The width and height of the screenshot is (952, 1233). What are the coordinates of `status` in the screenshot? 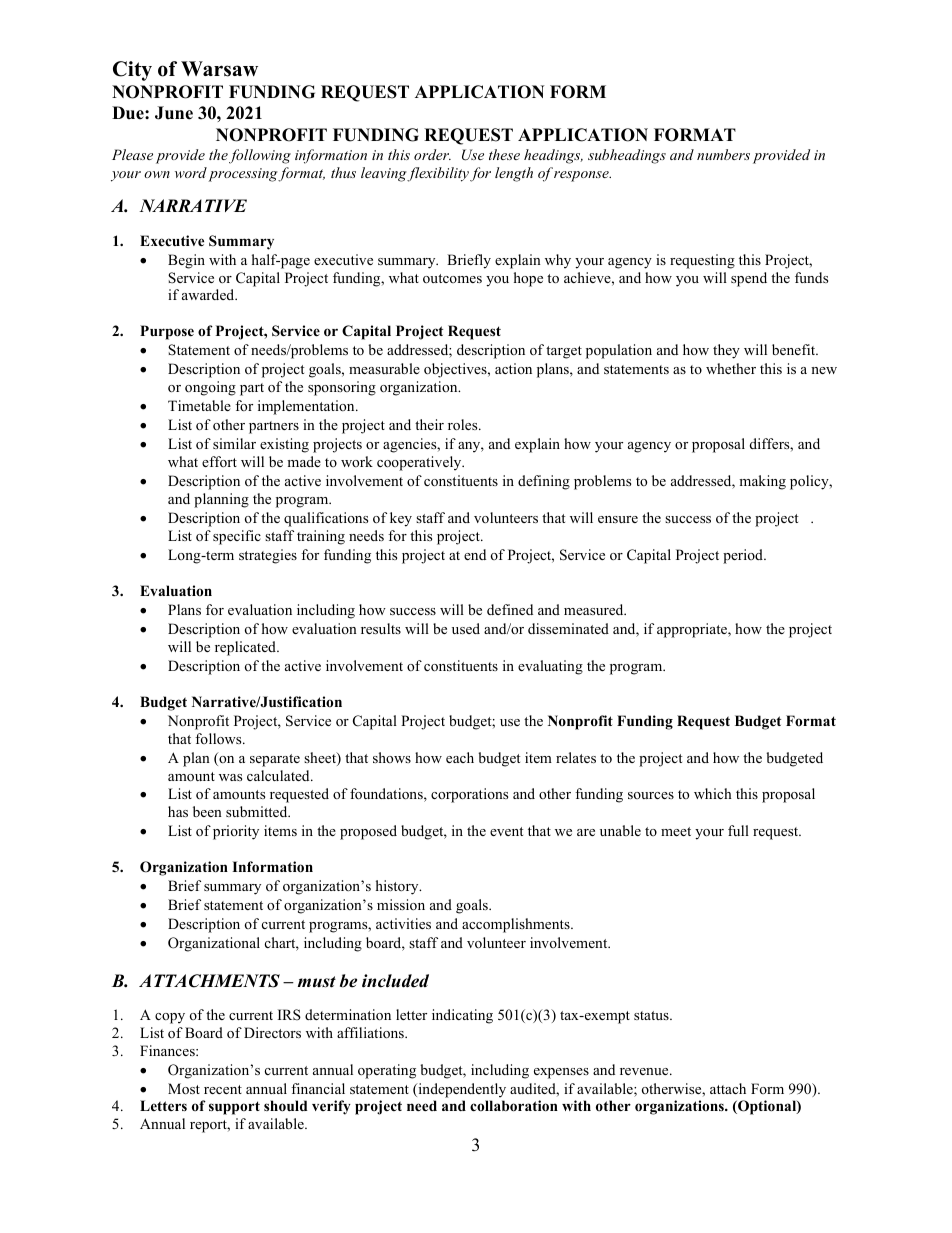 It's located at (652, 1015).
